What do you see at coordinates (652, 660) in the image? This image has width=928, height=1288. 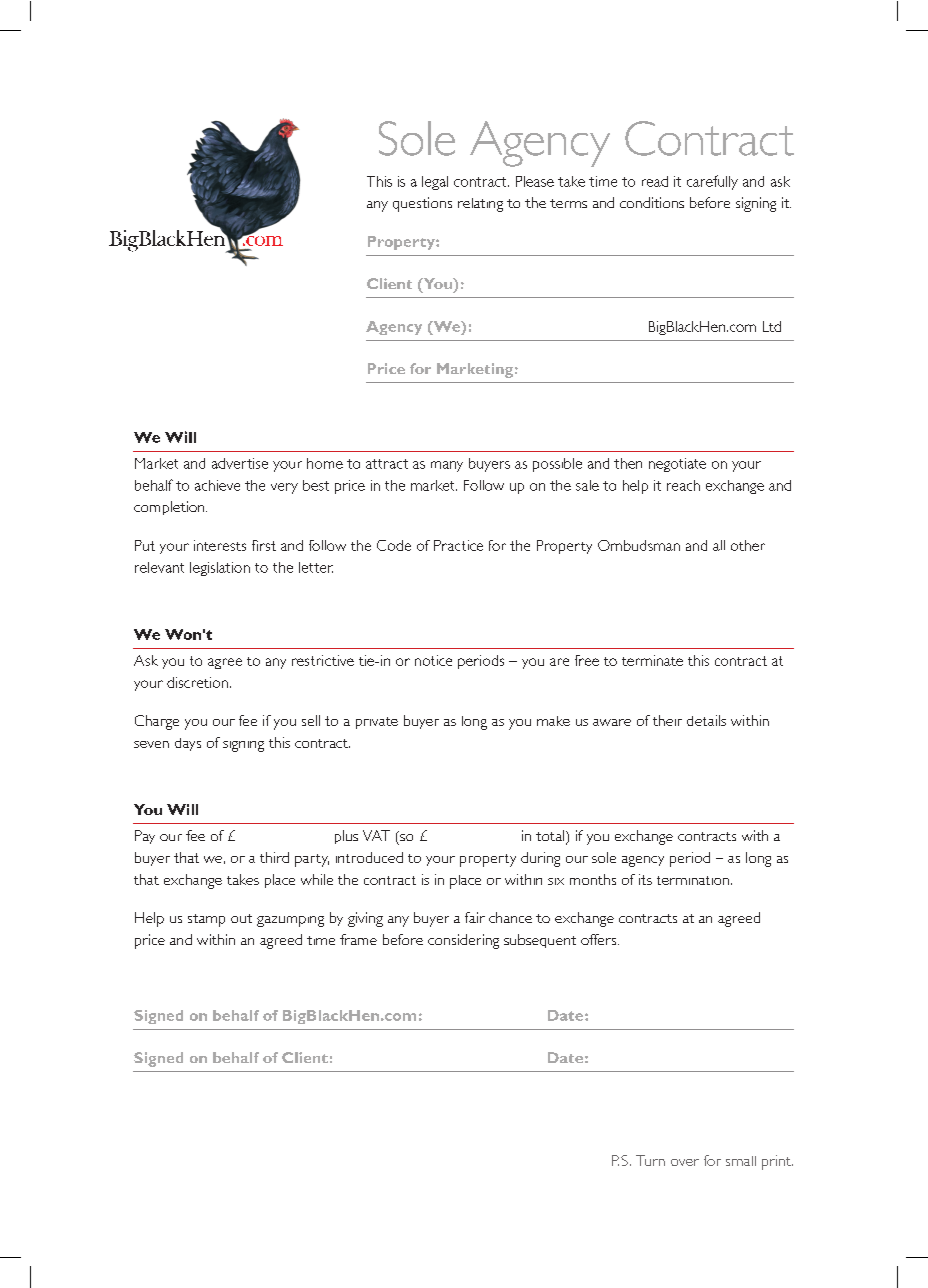 I see `terminate` at bounding box center [652, 660].
